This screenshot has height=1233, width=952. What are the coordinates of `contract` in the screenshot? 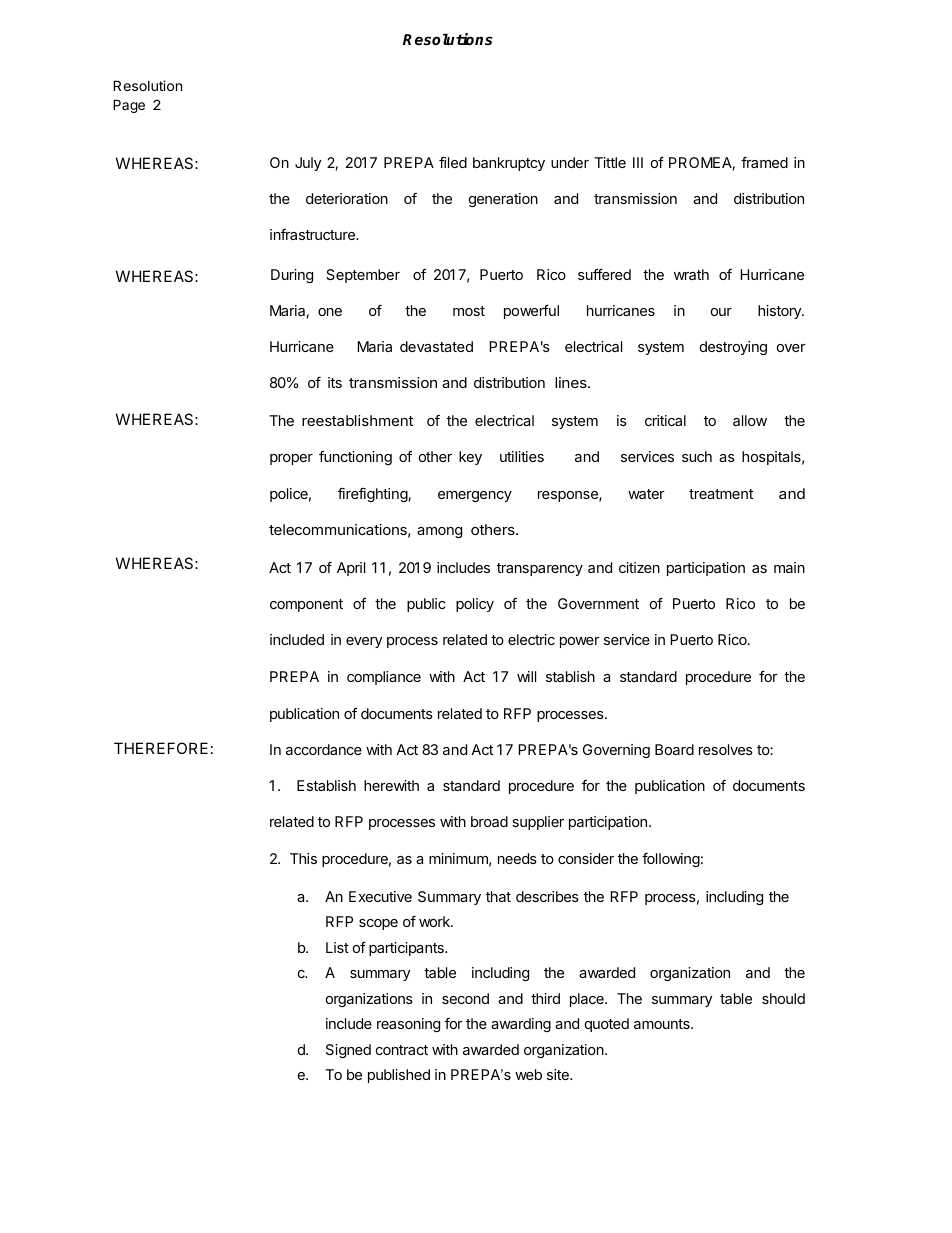 It's located at (402, 1050).
